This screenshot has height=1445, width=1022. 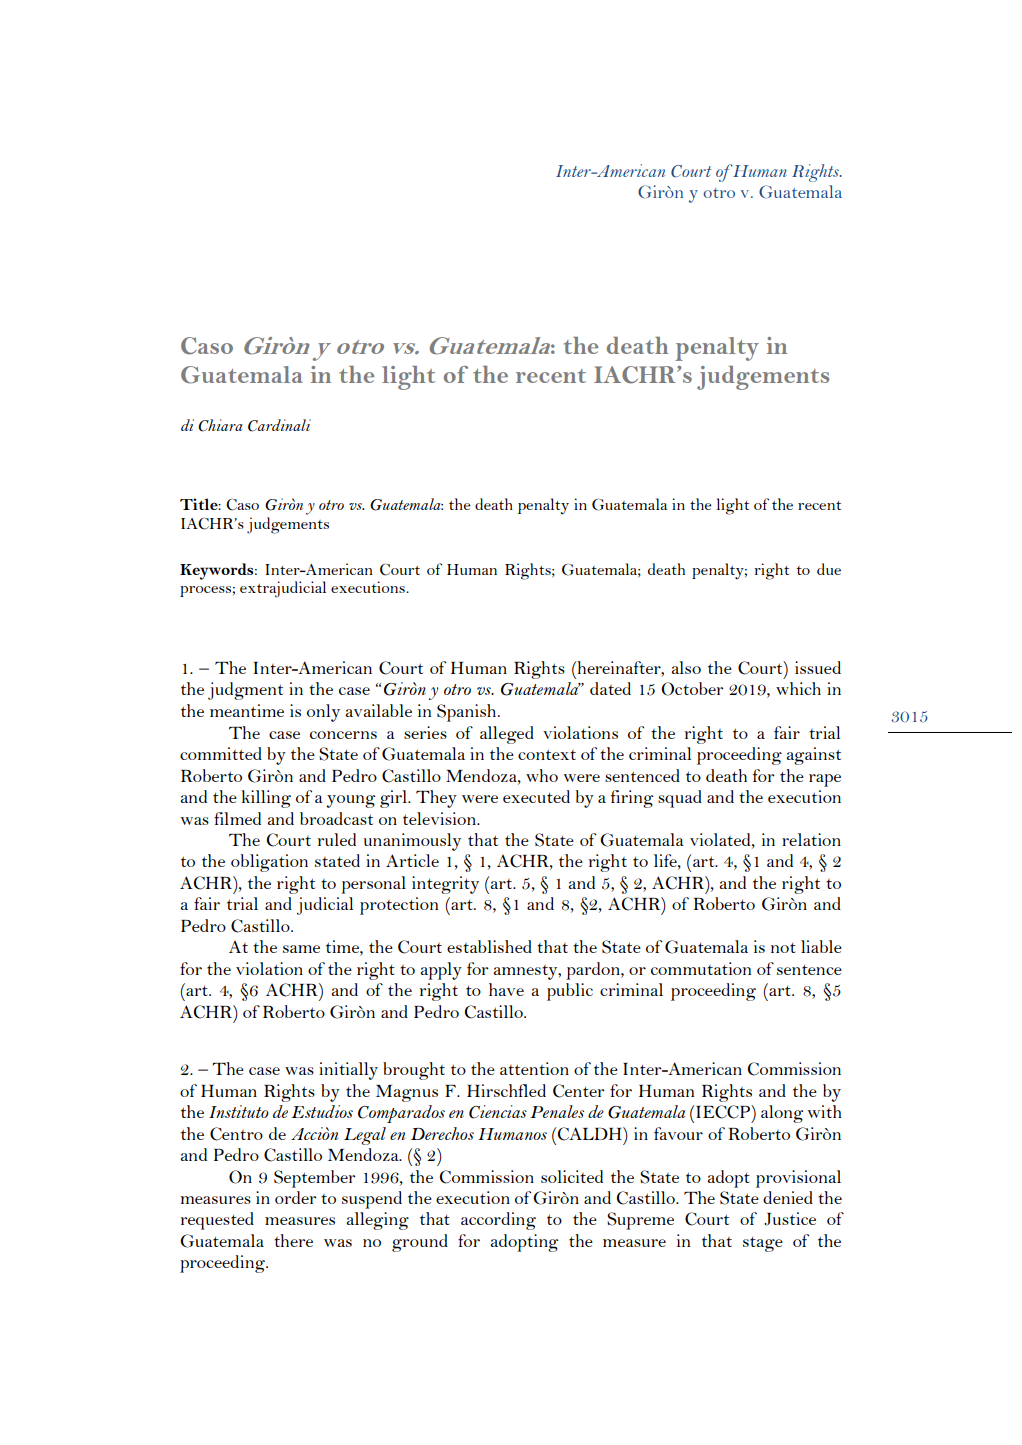 What do you see at coordinates (293, 1240) in the screenshot?
I see `there` at bounding box center [293, 1240].
